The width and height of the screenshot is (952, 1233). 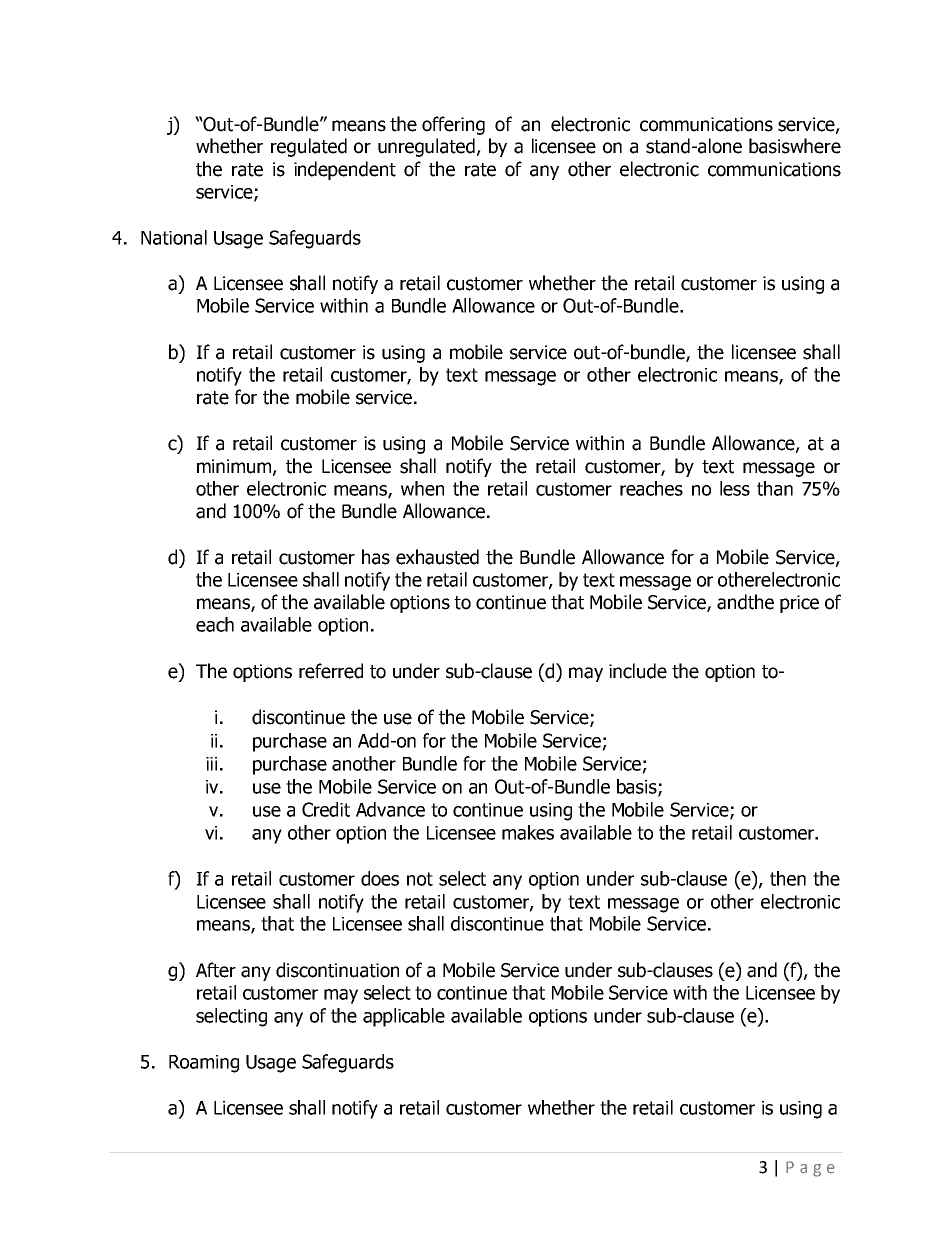 What do you see at coordinates (799, 604) in the screenshot?
I see `price` at bounding box center [799, 604].
